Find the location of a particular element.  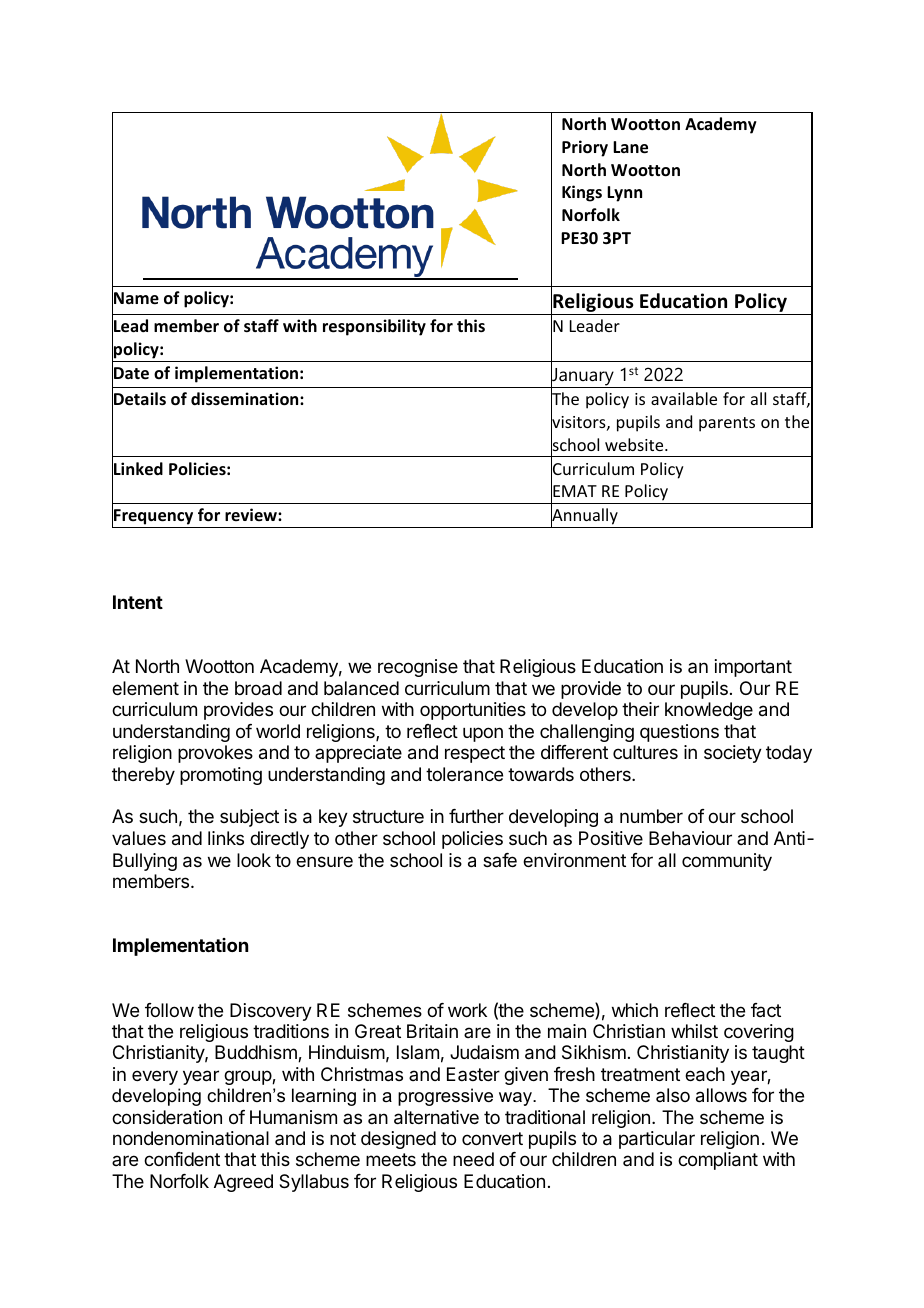

parents is located at coordinates (727, 424).
